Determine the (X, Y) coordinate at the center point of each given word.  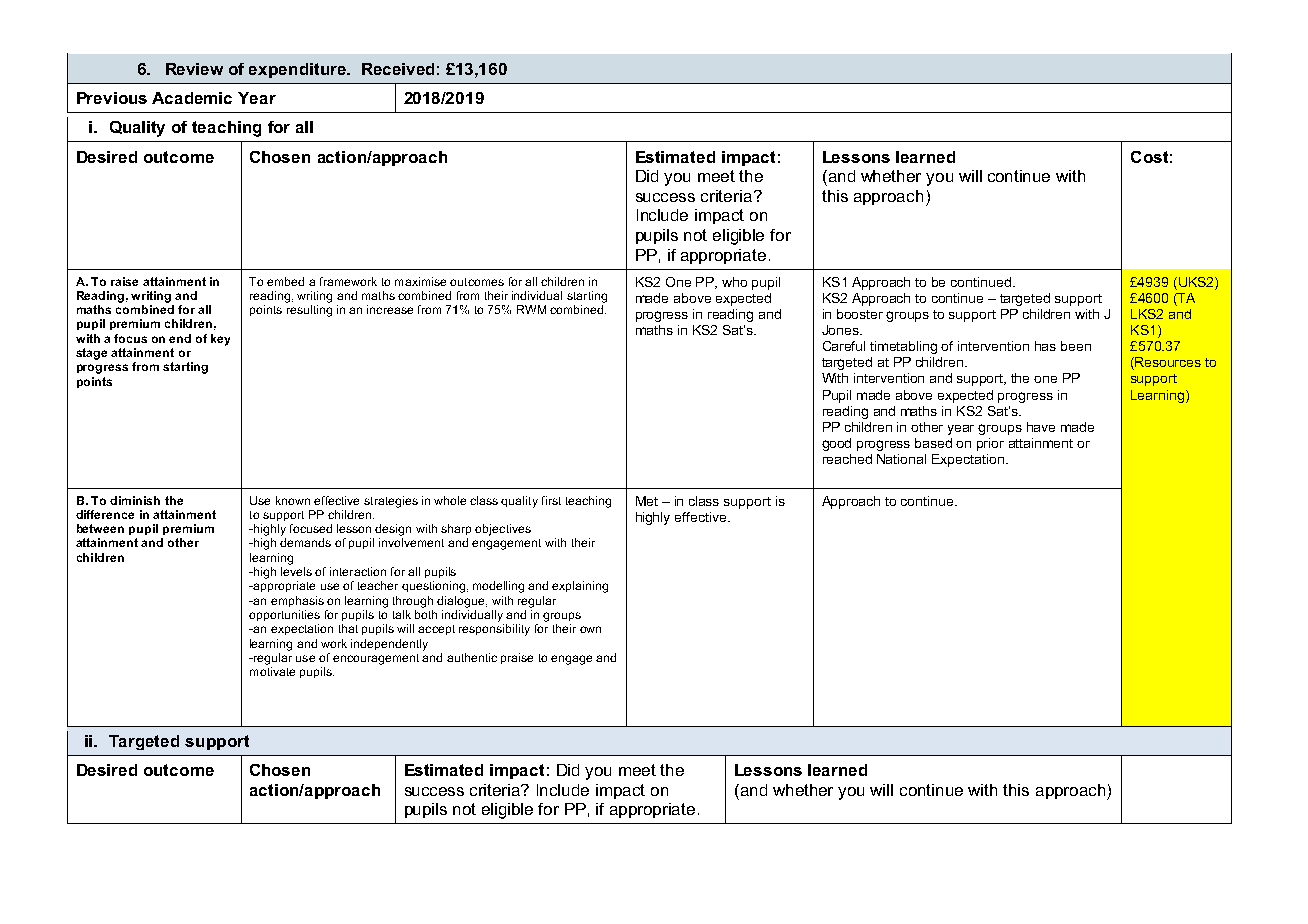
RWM (531, 309)
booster (860, 314)
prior (990, 444)
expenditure (298, 70)
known (293, 500)
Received (398, 69)
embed (285, 281)
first (551, 500)
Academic (192, 98)
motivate (272, 671)
